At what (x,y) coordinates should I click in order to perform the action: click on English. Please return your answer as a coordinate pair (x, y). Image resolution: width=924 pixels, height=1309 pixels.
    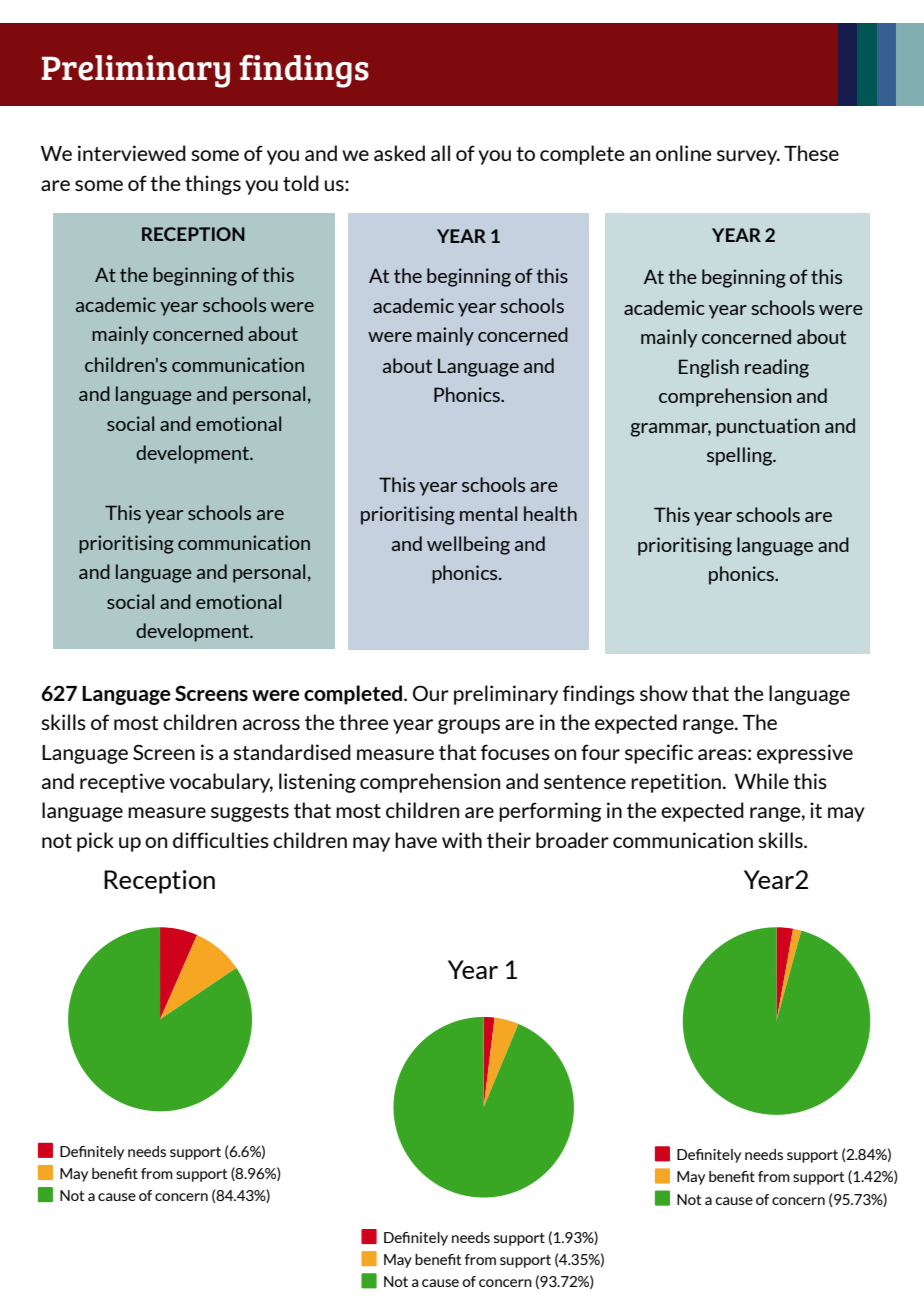
    Looking at the image, I should click on (709, 368).
